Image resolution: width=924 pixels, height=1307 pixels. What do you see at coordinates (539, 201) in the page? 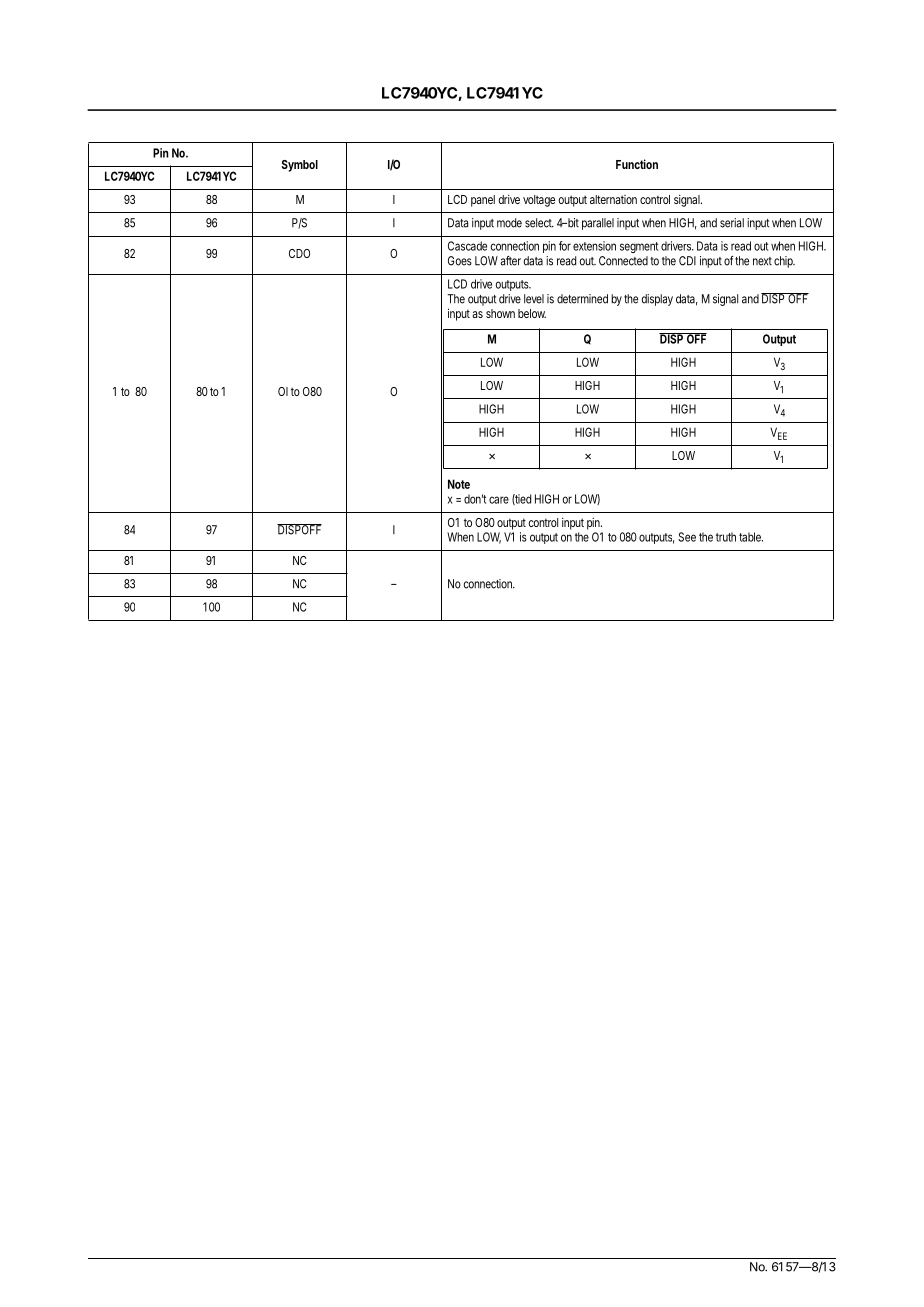
I see `voltage` at bounding box center [539, 201].
